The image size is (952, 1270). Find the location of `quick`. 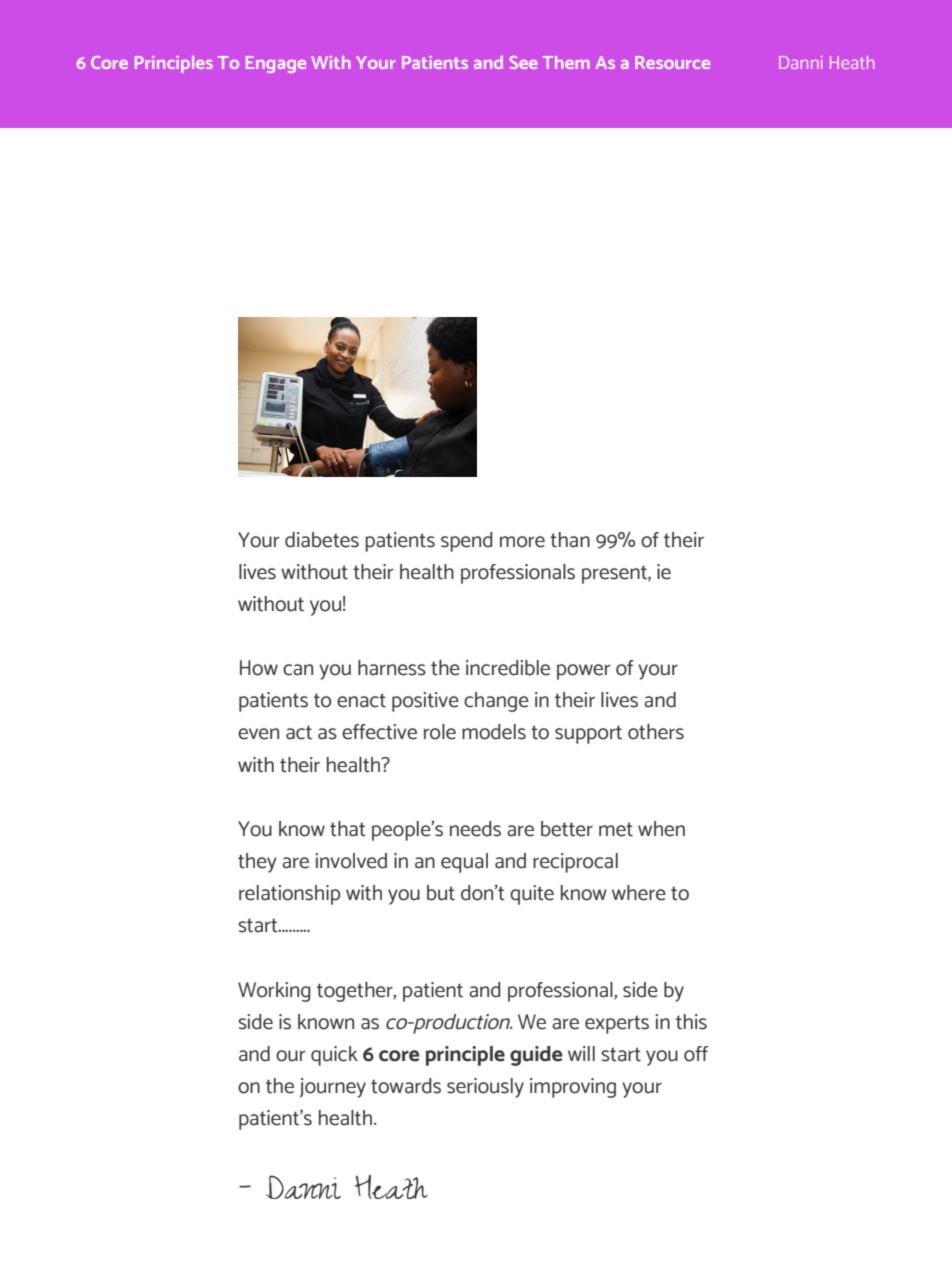

quick is located at coordinates (334, 1056).
